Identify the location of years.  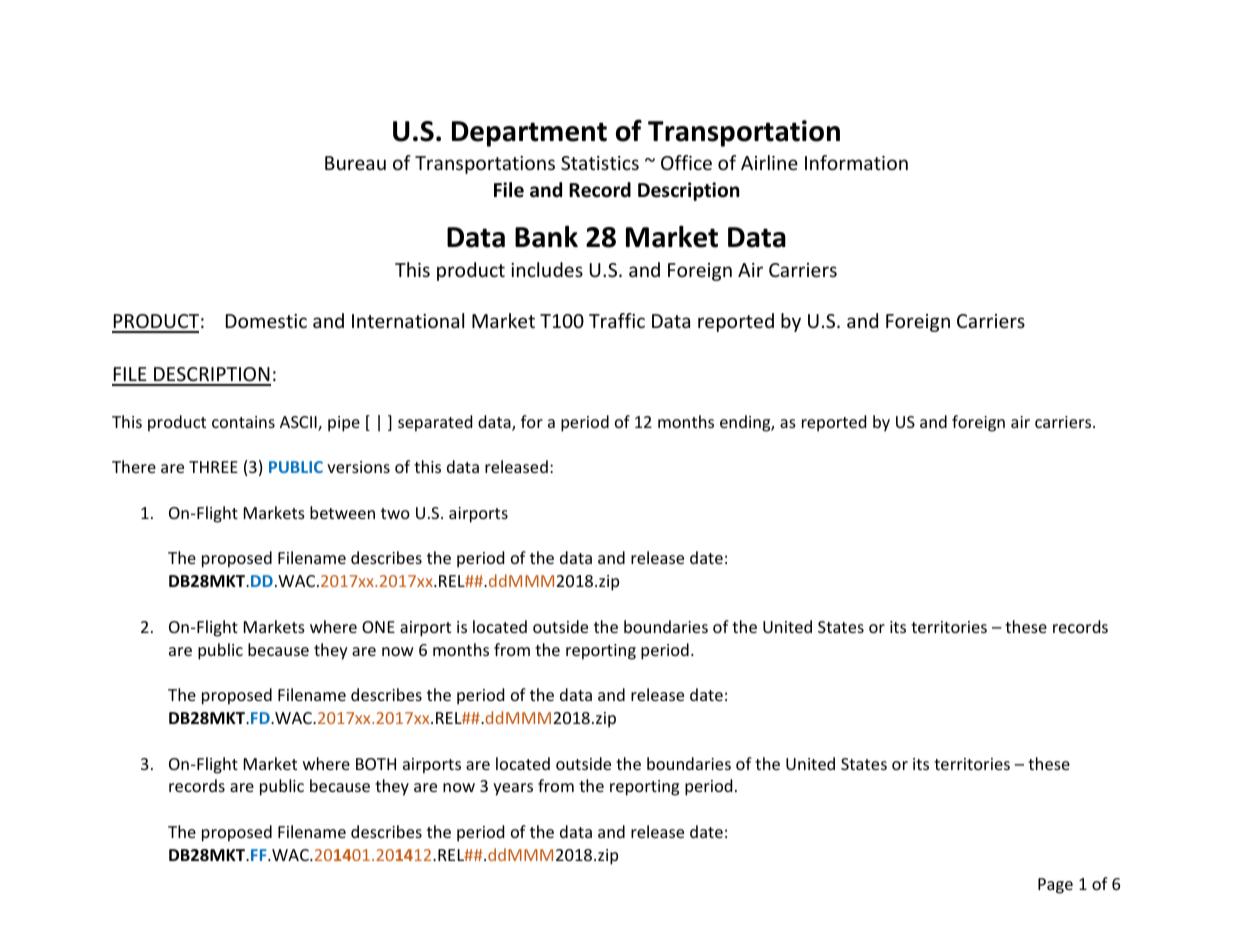
(513, 789).
